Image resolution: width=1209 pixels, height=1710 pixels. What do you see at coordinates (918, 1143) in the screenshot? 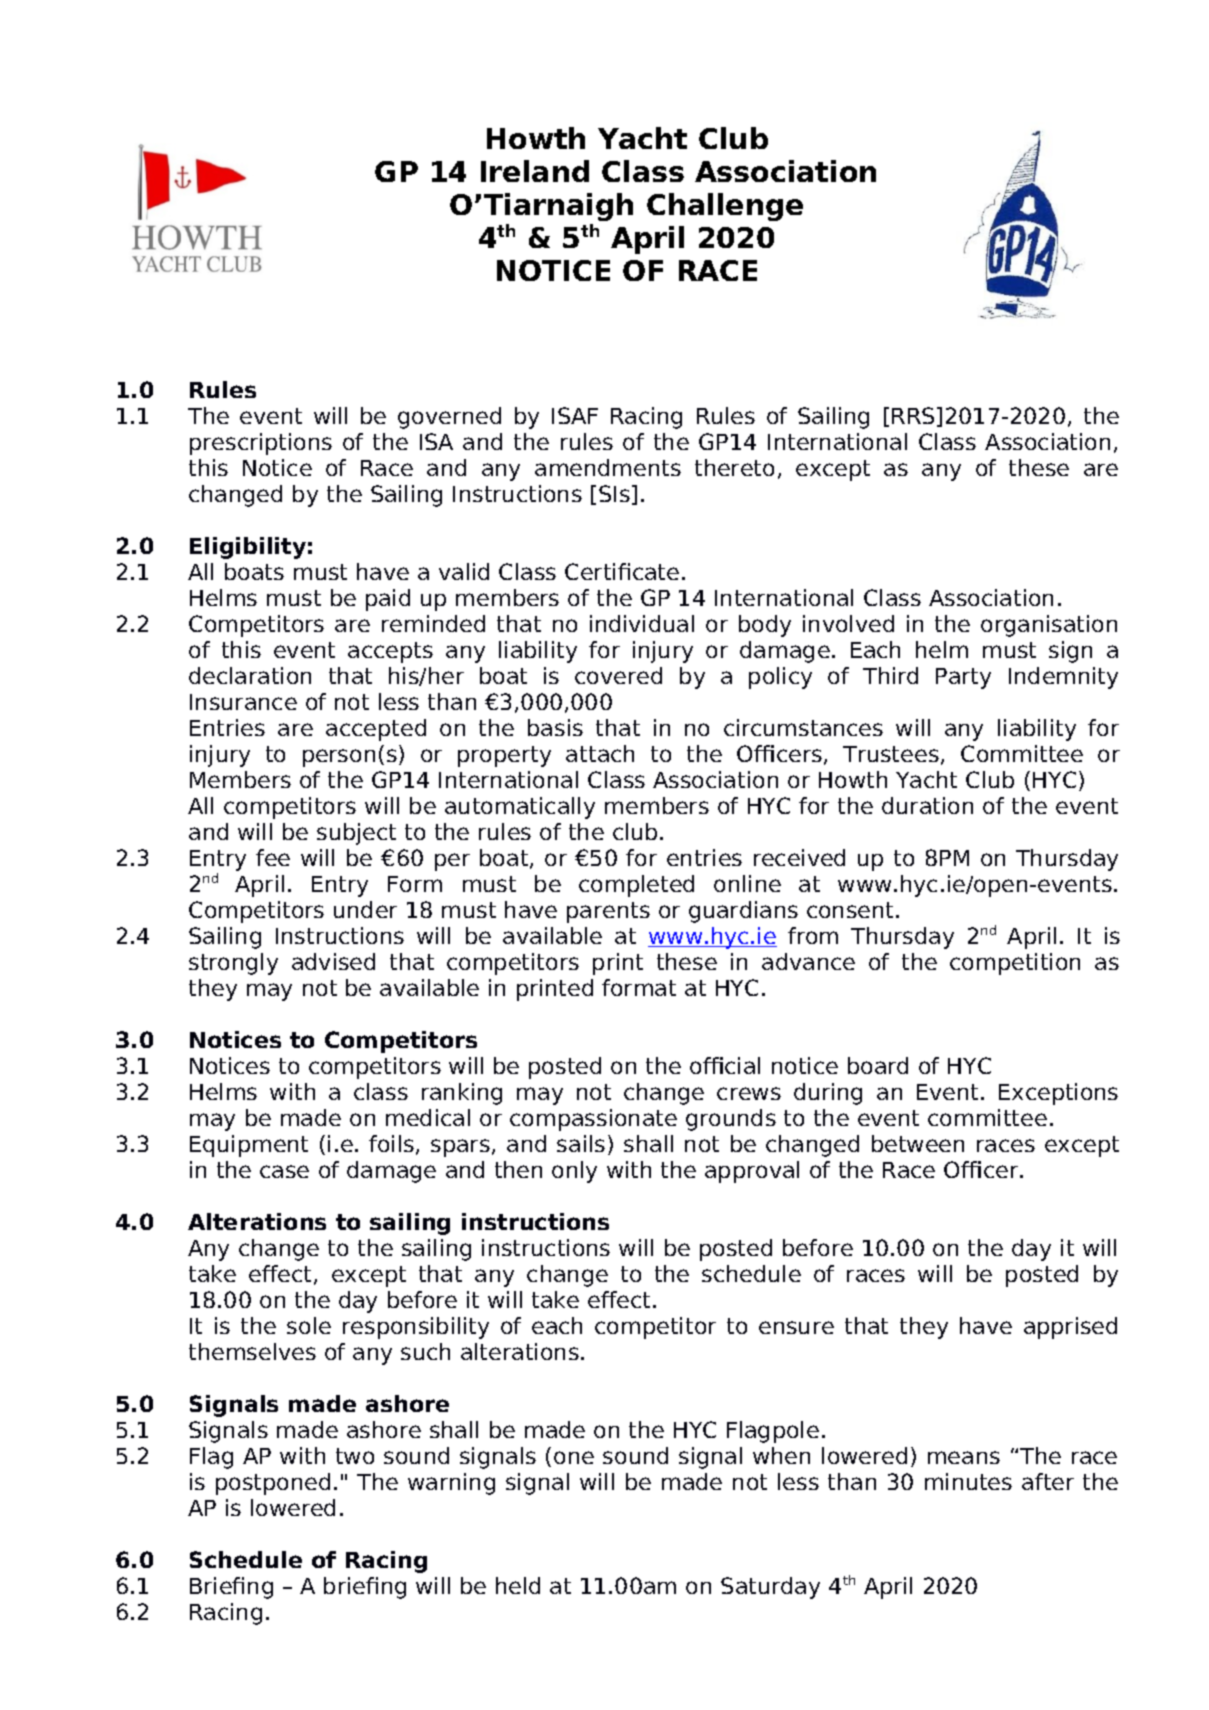
I see `between` at bounding box center [918, 1143].
